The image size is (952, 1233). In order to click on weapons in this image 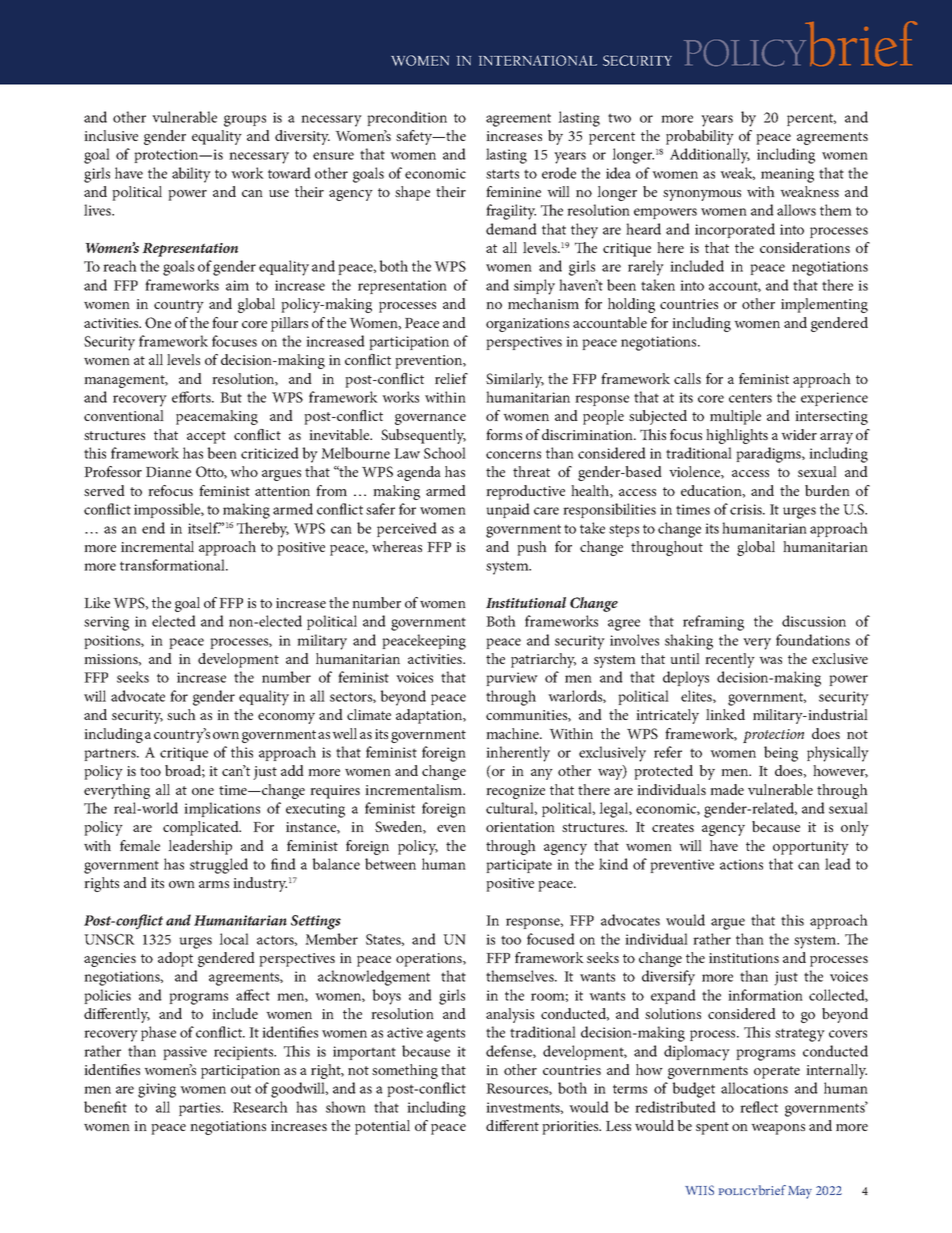, I will do `click(778, 1129)`.
